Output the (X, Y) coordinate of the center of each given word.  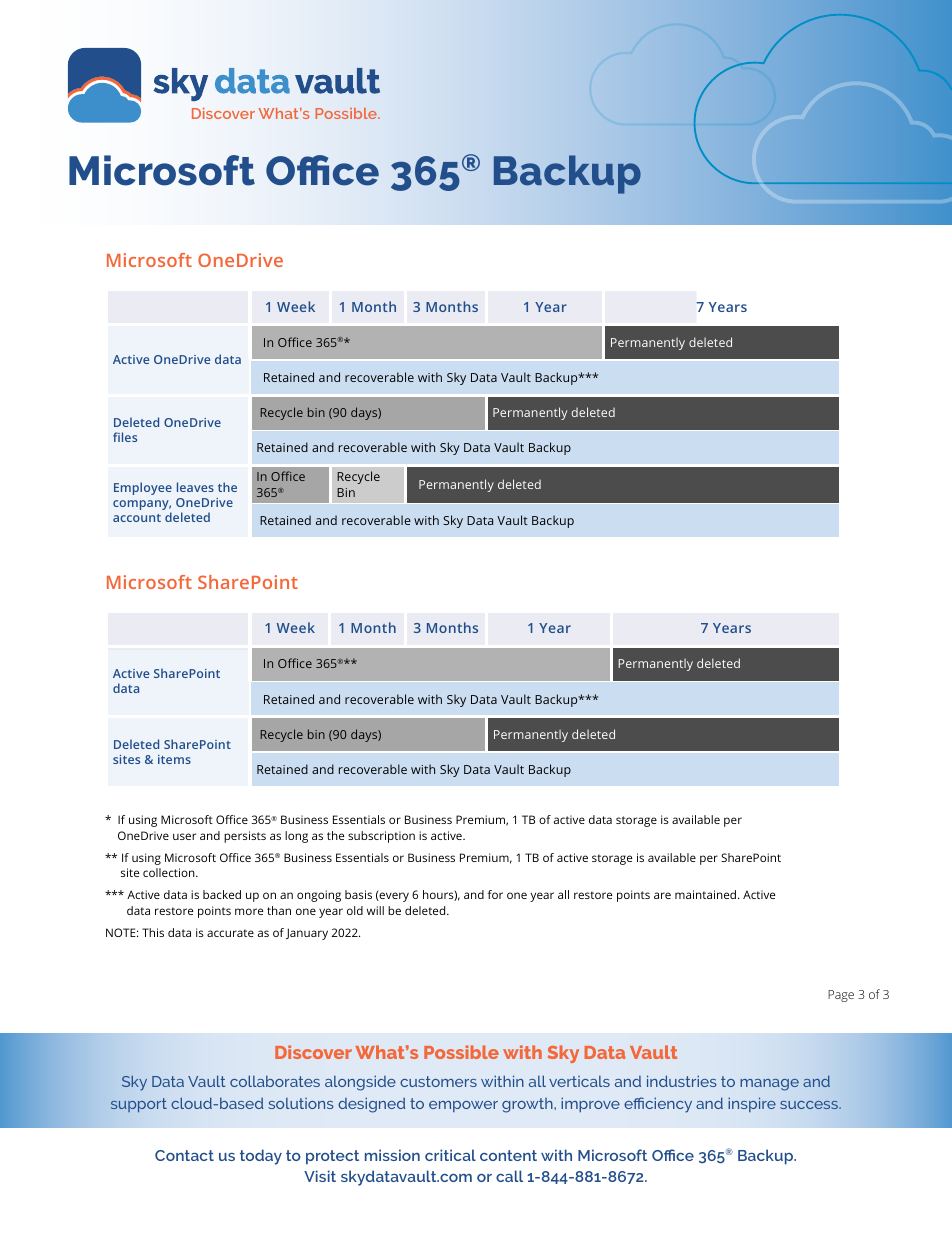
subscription (381, 837)
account (137, 518)
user (184, 836)
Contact (184, 1155)
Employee (143, 488)
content (508, 1155)
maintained (707, 894)
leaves (195, 487)
